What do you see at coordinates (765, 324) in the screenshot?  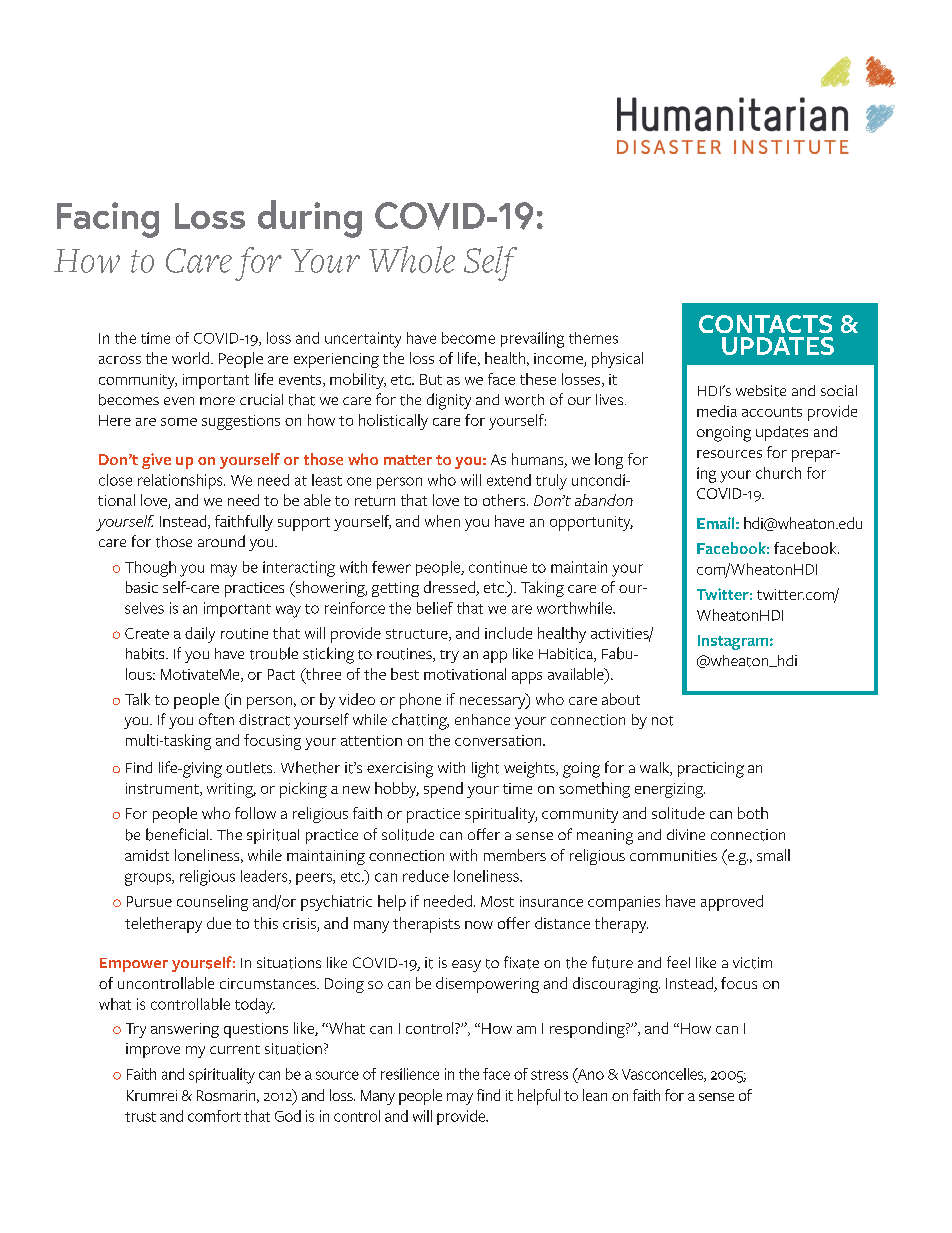 I see `CONTACTS` at bounding box center [765, 324].
